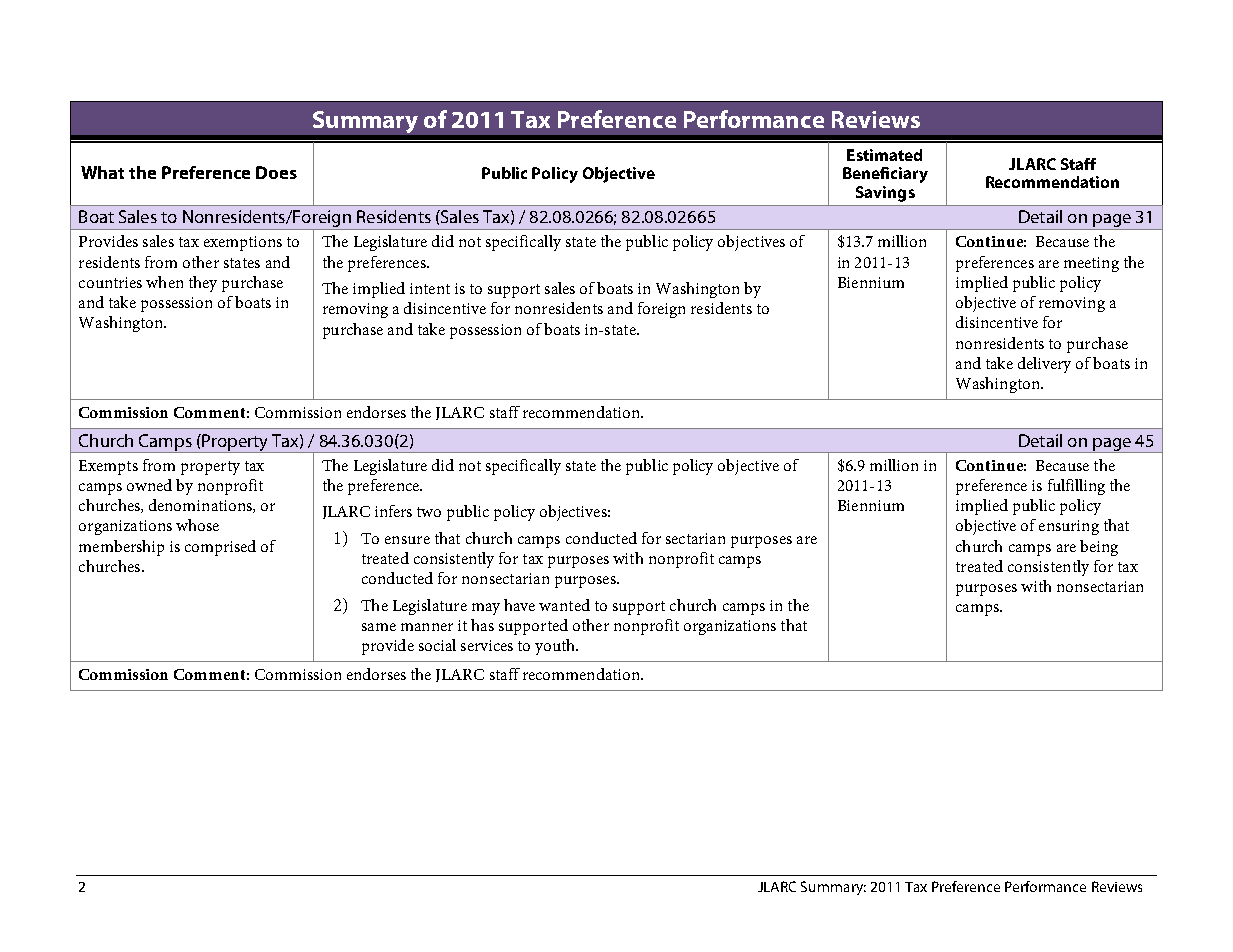 The height and width of the screenshot is (952, 1233). Describe the element at coordinates (1099, 548) in the screenshot. I see `being` at that location.
